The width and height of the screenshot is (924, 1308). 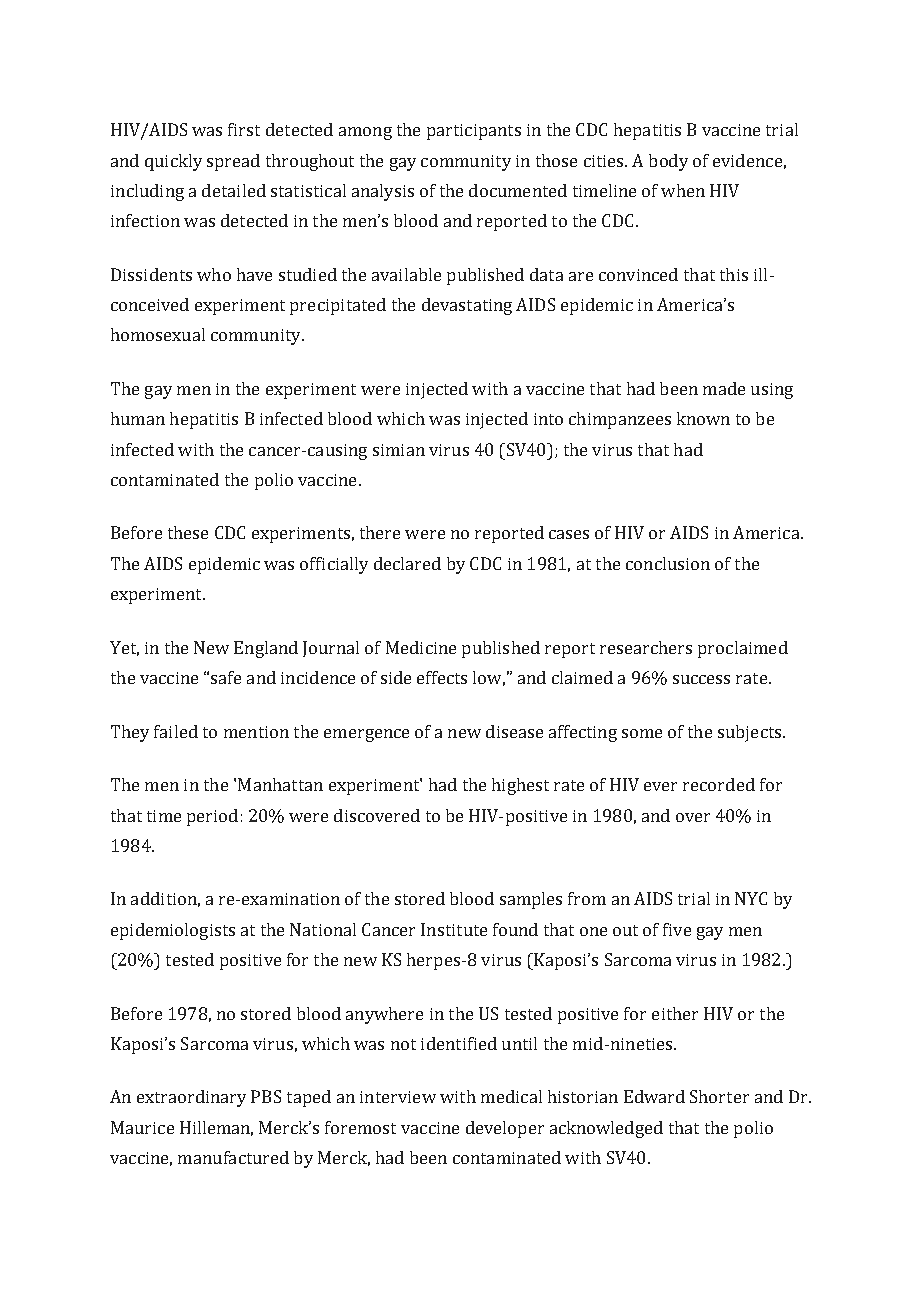 I want to click on five, so click(x=677, y=929).
